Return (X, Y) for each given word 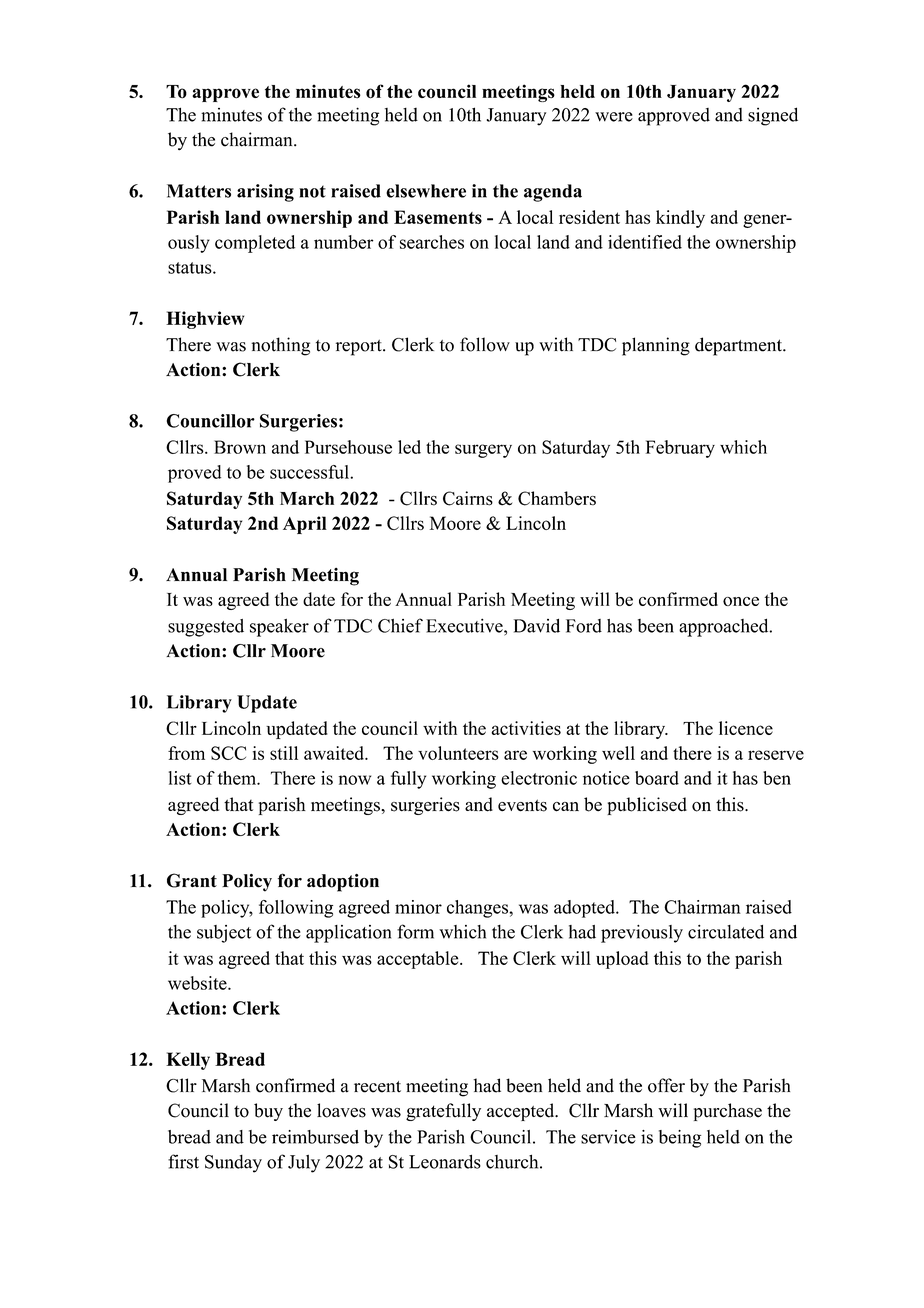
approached (725, 627)
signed (773, 116)
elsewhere (426, 191)
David (537, 625)
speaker (279, 628)
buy (268, 1112)
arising (265, 193)
